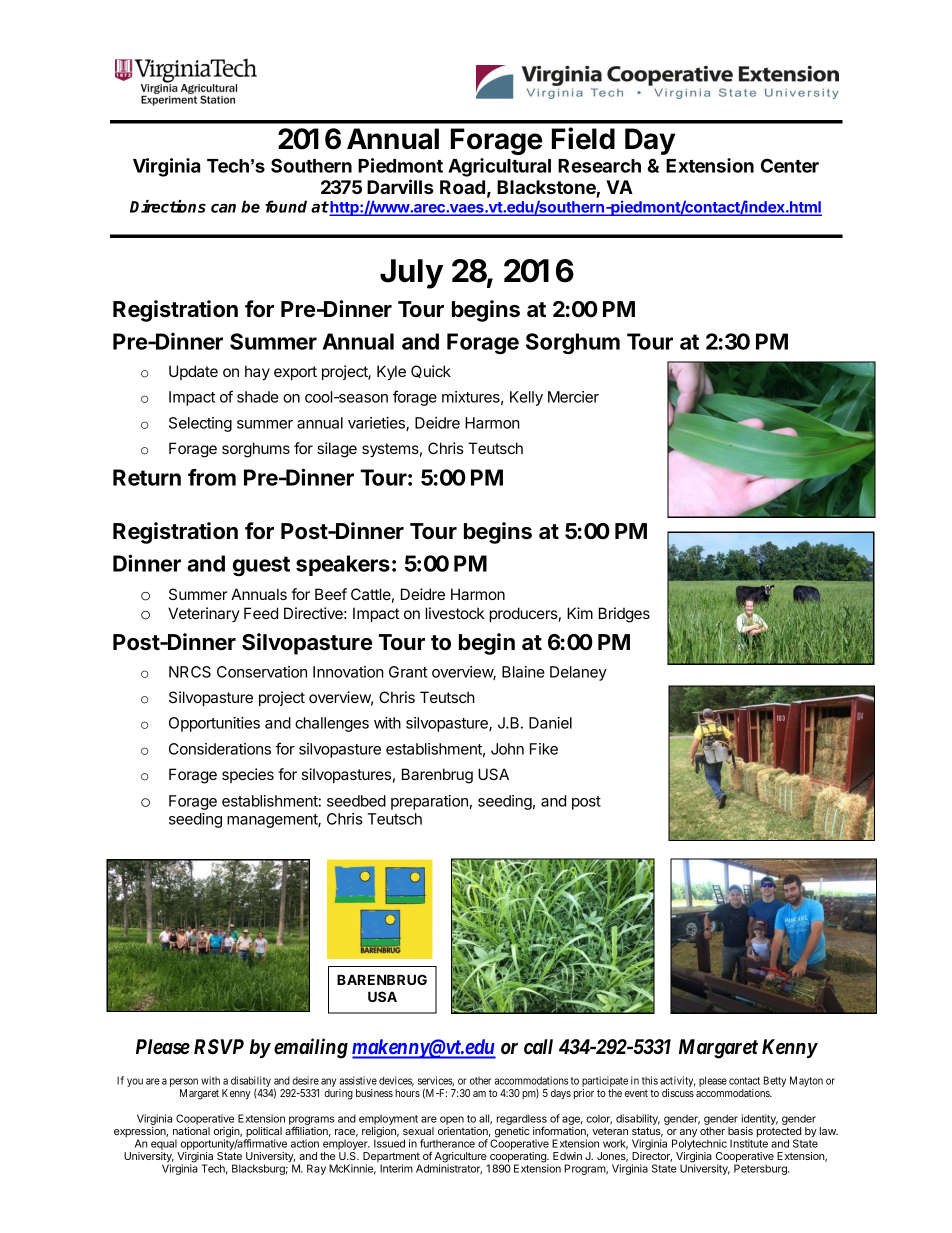  What do you see at coordinates (499, 167) in the document?
I see `Agricultural` at bounding box center [499, 167].
